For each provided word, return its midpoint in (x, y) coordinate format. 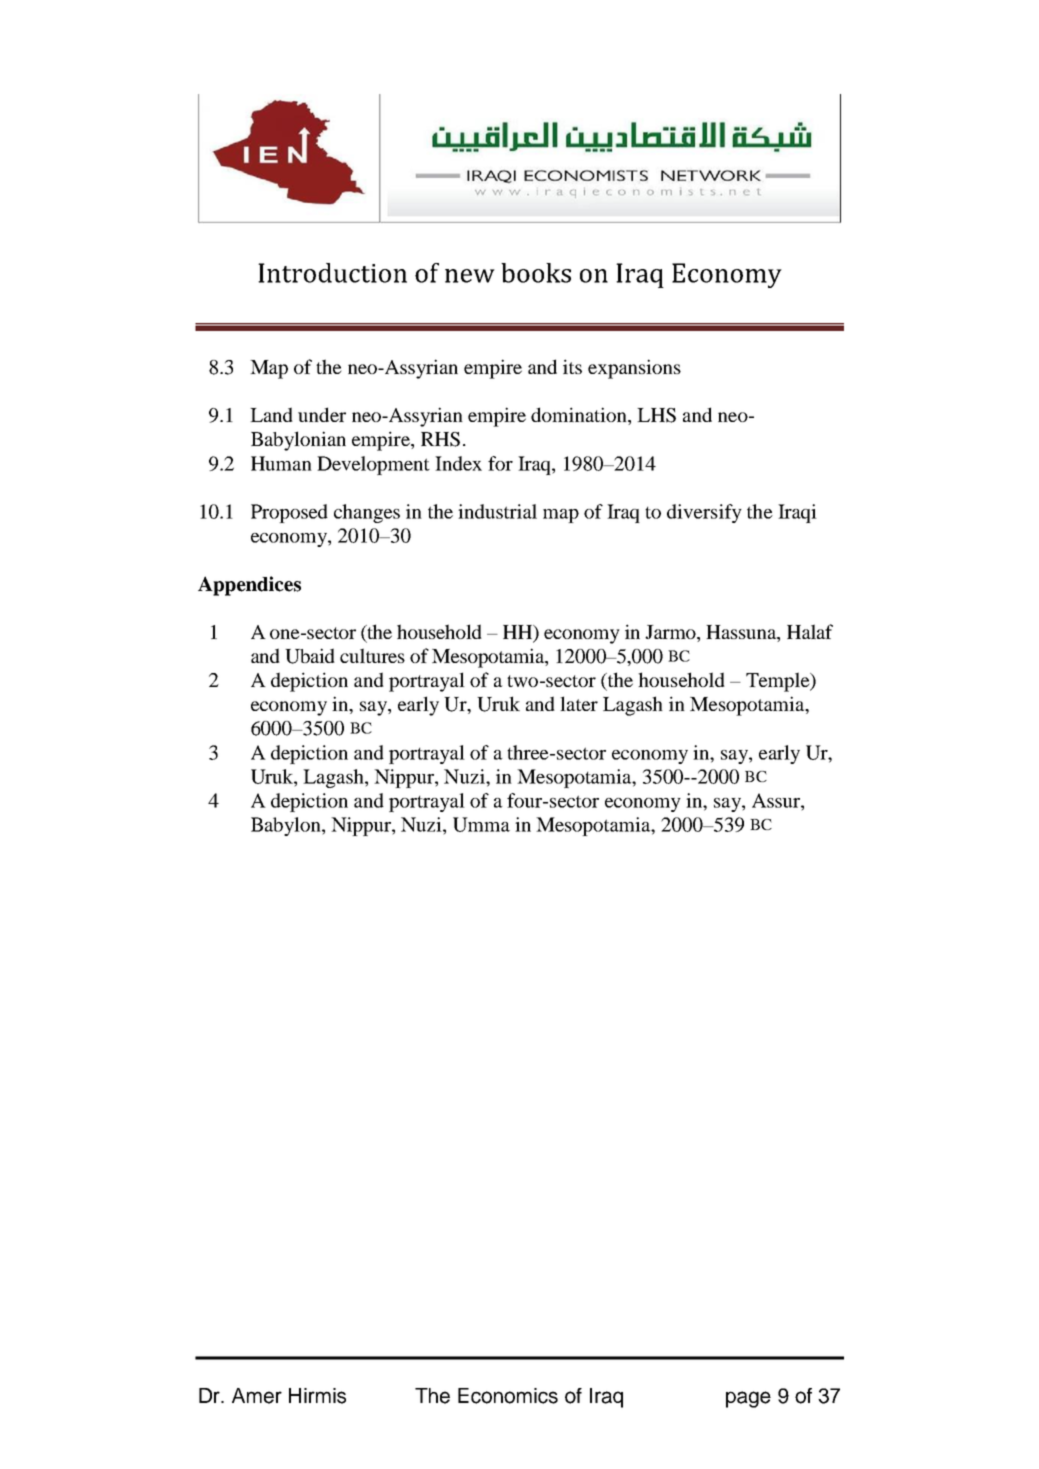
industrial (497, 511)
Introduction (332, 273)
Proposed (289, 513)
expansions (634, 369)
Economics (508, 1396)
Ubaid (310, 656)
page (748, 1399)
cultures (372, 655)
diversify (704, 513)
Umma (481, 824)
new (470, 276)
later (579, 703)
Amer (257, 1396)
